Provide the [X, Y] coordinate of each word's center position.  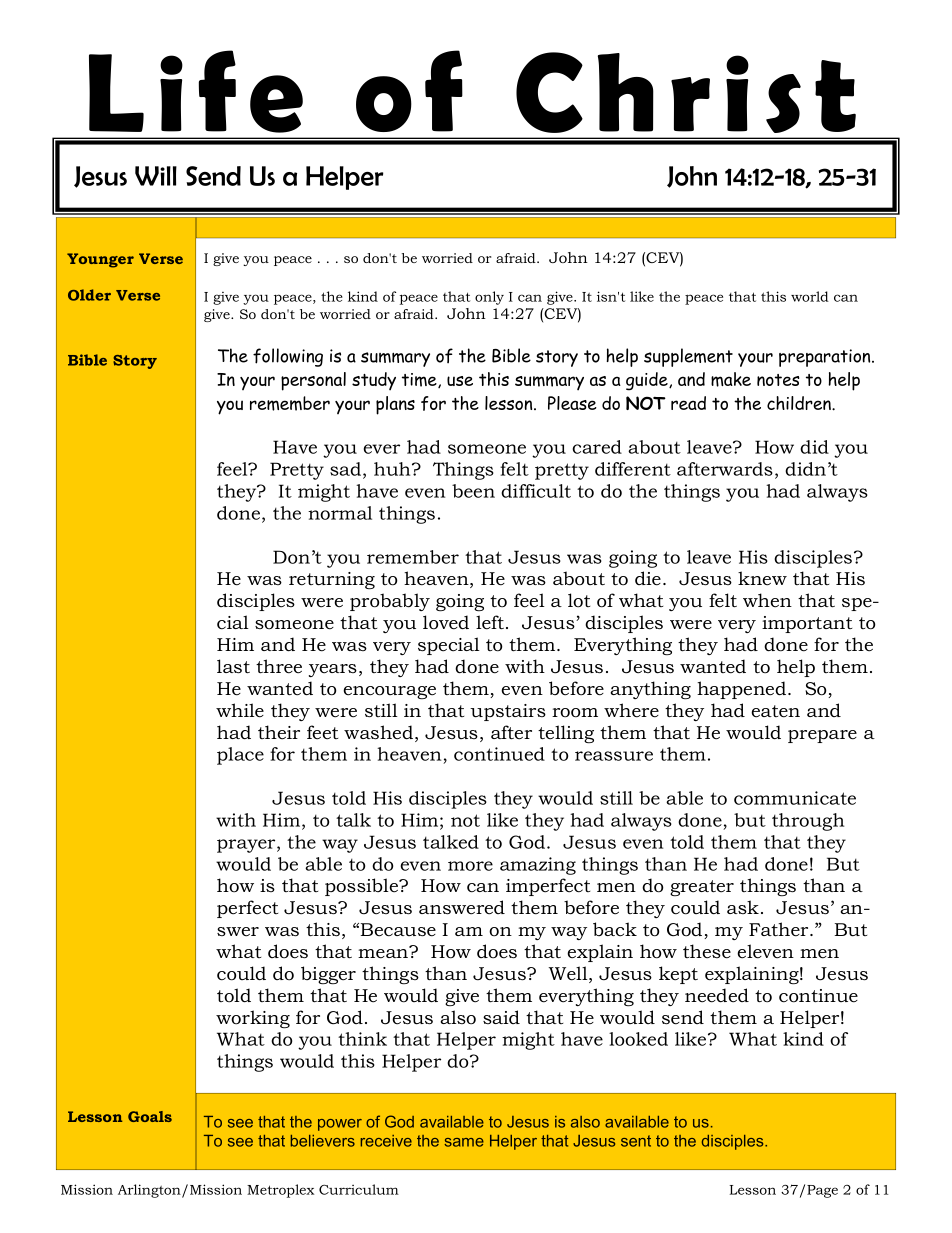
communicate [795, 798]
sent [636, 1141]
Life [196, 91]
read [688, 403]
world [810, 296]
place [240, 756]
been [473, 491]
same [464, 1142]
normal [340, 513]
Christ [686, 92]
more [470, 866]
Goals [150, 1116]
